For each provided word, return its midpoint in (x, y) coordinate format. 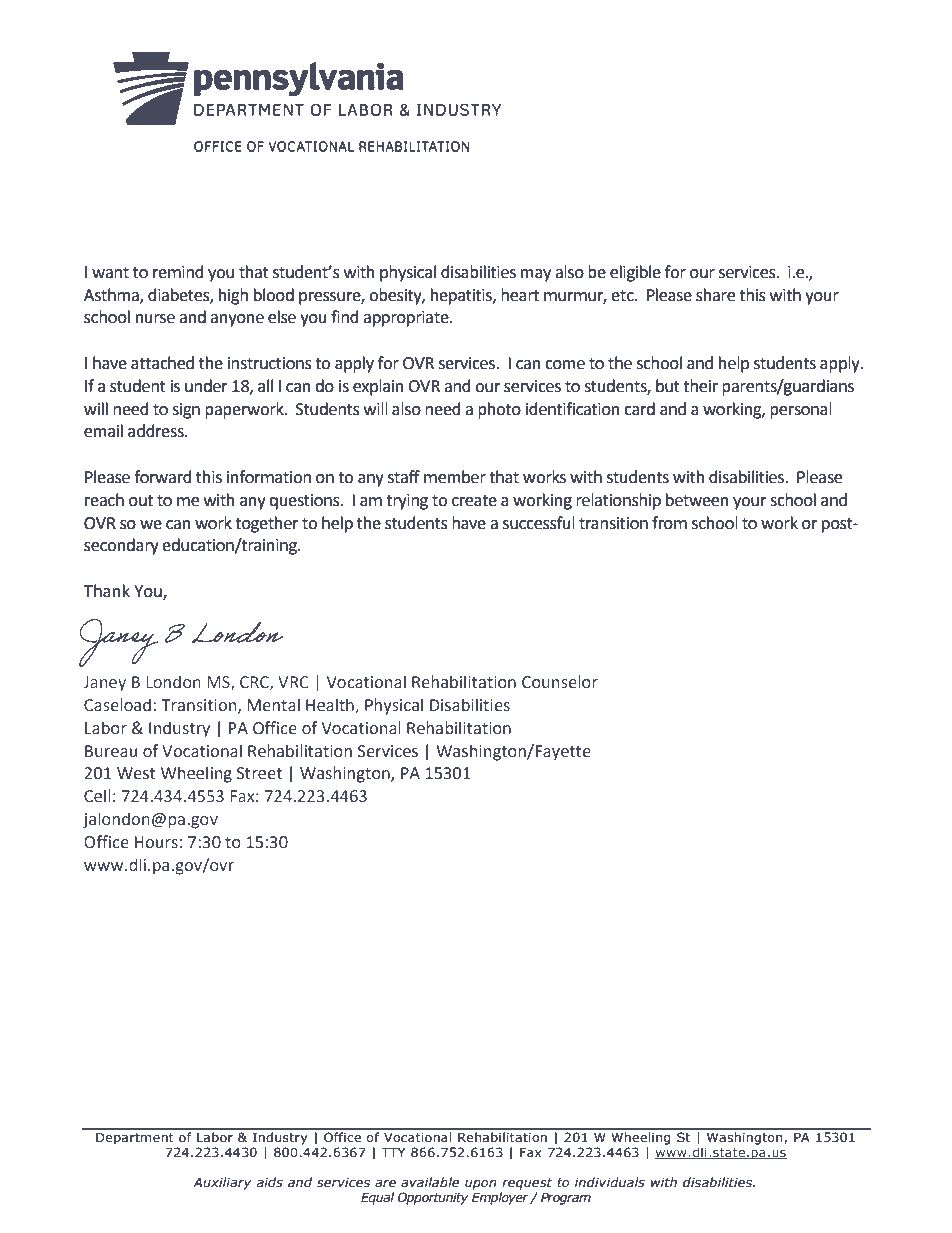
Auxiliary (222, 1183)
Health (331, 706)
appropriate (407, 319)
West (136, 773)
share (715, 295)
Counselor (560, 682)
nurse (155, 319)
